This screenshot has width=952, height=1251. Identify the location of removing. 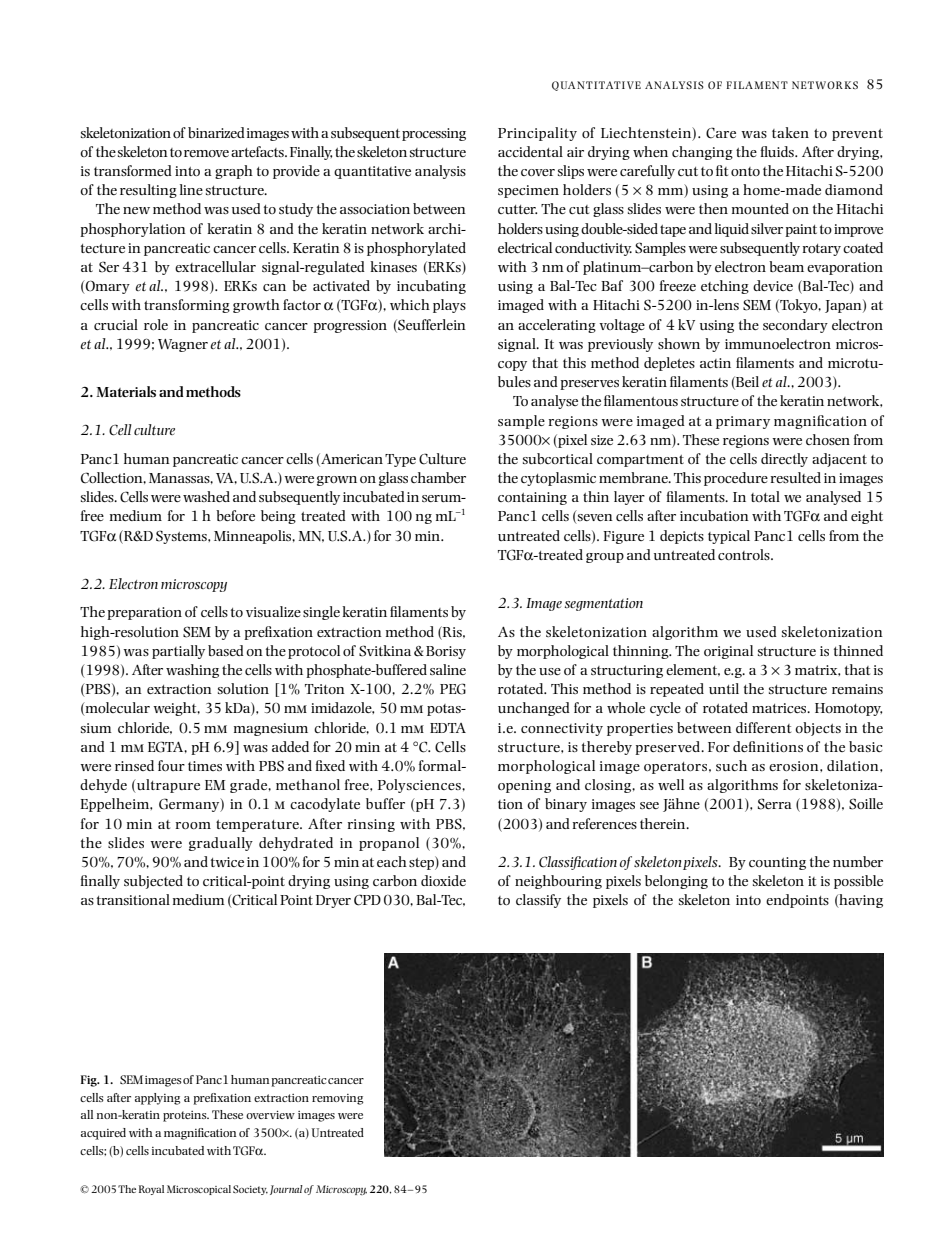
(338, 1099).
